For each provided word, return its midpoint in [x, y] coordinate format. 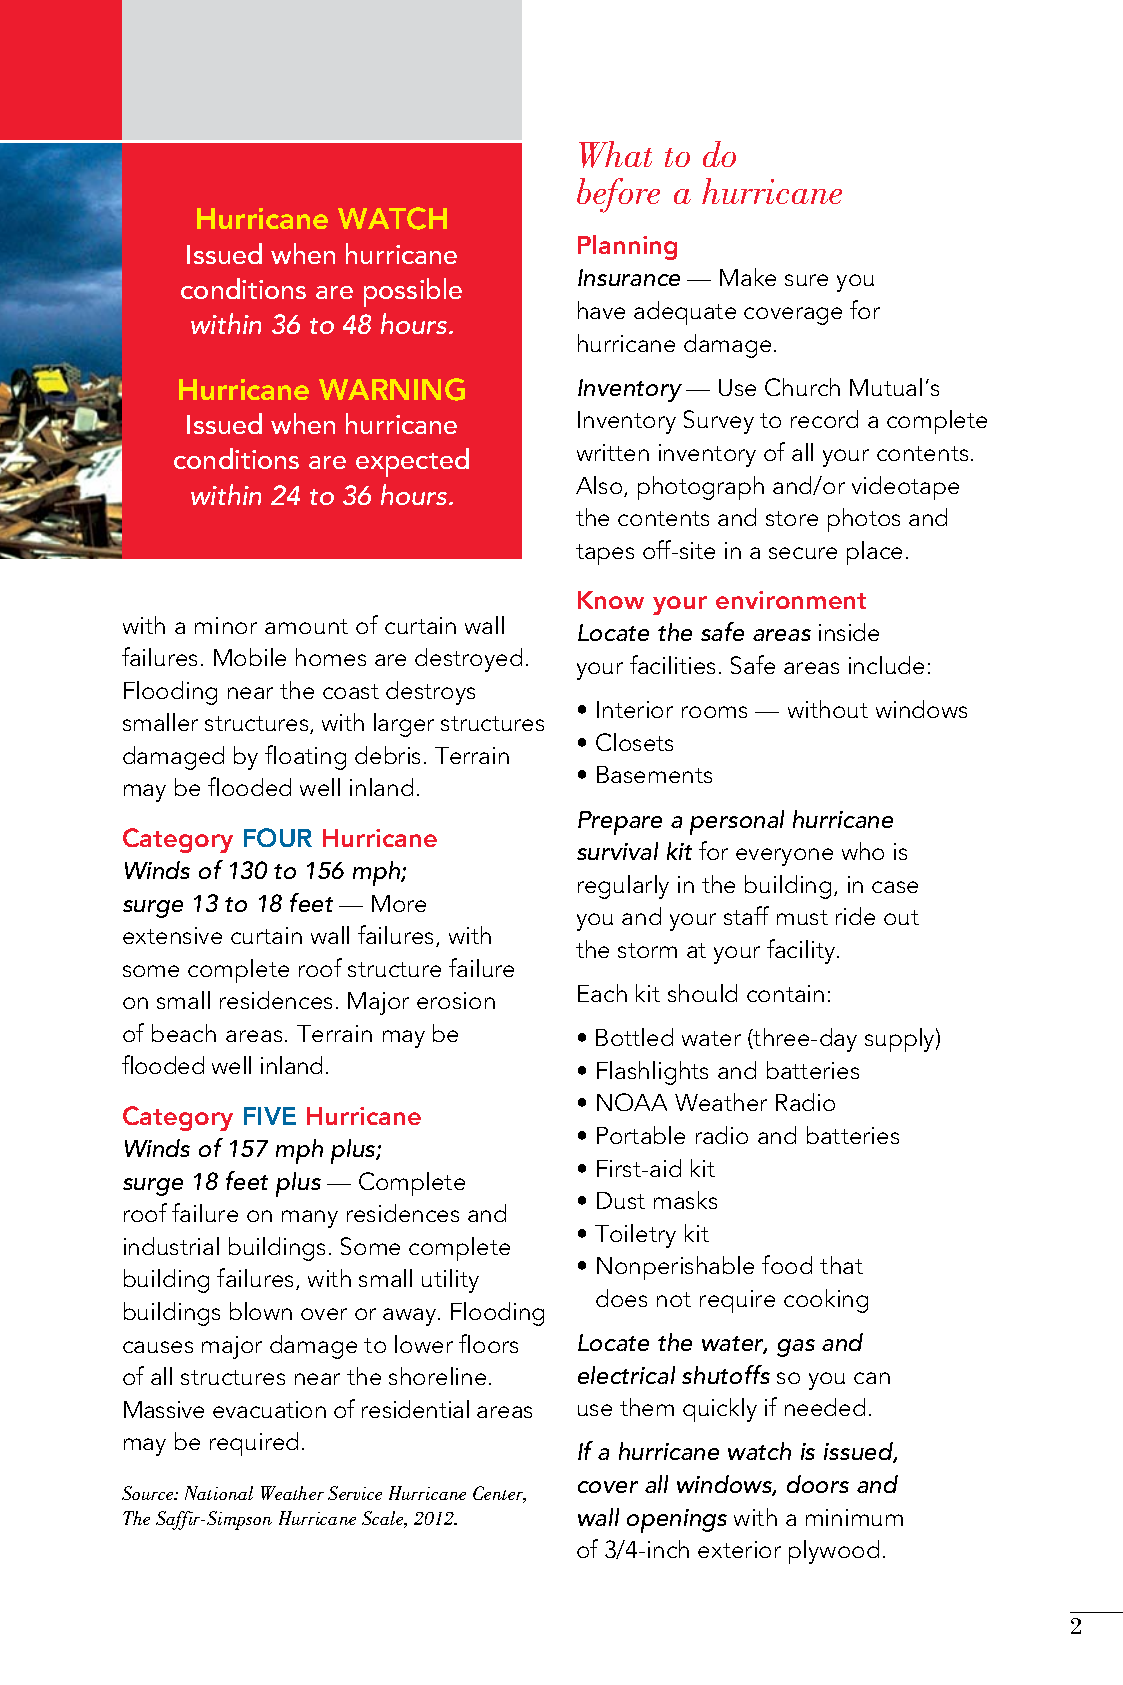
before [618, 195]
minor [226, 625]
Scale [384, 1519]
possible [413, 292]
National [219, 1493]
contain [785, 993]
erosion [456, 1000]
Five [270, 1116]
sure [806, 280]
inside [849, 632]
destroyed [468, 660]
